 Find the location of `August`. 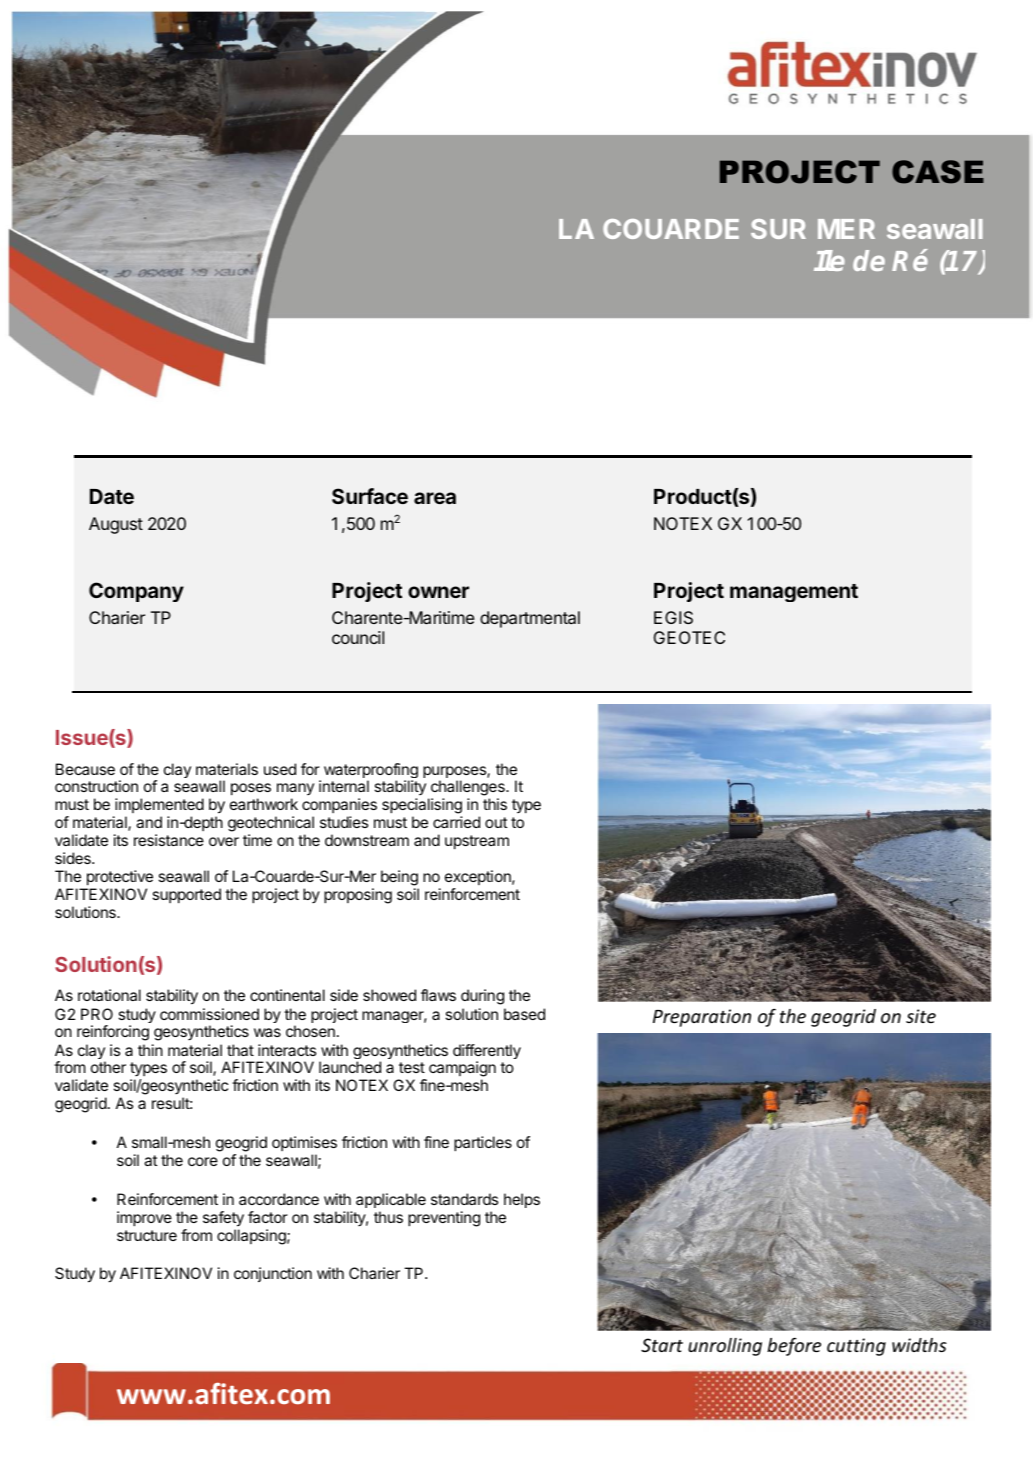

August is located at coordinates (116, 525).
